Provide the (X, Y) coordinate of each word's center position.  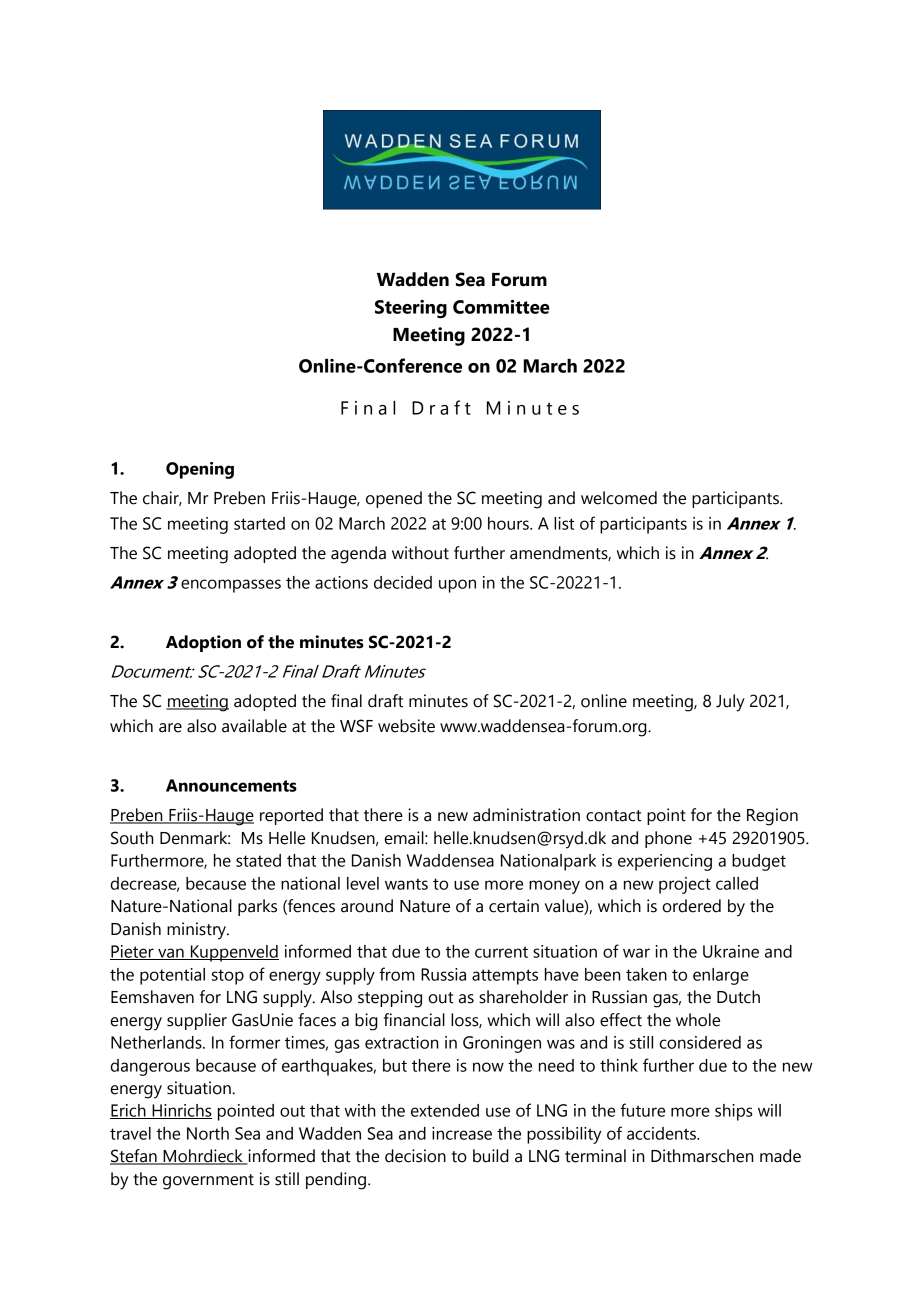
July (730, 703)
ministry (197, 931)
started (259, 523)
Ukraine (731, 951)
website (406, 726)
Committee (501, 307)
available (254, 726)
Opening (200, 470)
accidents (662, 1133)
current (501, 952)
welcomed (619, 498)
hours (509, 523)
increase (462, 1133)
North (208, 1133)
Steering (411, 309)
